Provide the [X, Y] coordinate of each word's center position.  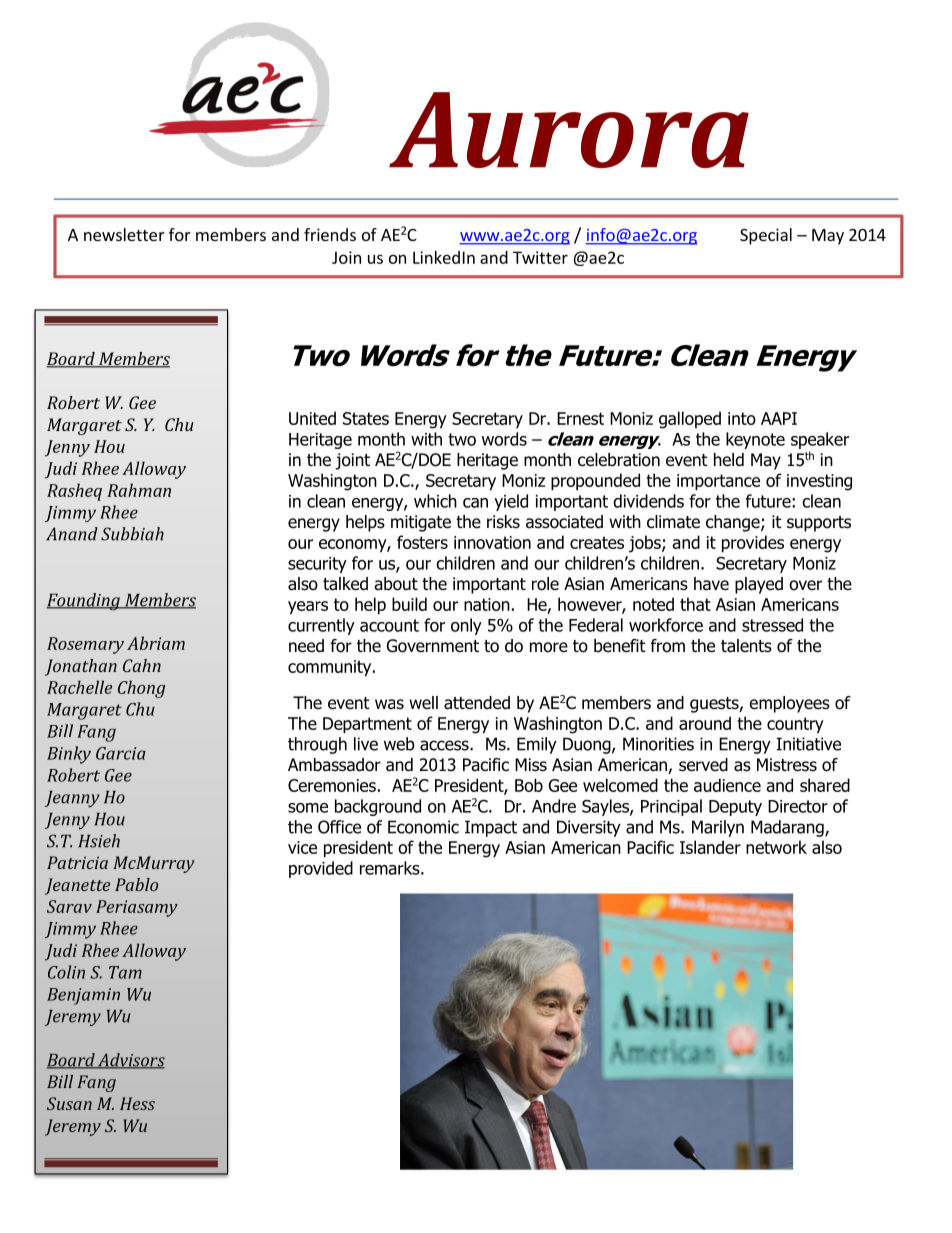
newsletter [124, 234]
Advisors [130, 1061]
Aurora [569, 130]
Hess [137, 1103]
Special [766, 236]
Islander [710, 847]
